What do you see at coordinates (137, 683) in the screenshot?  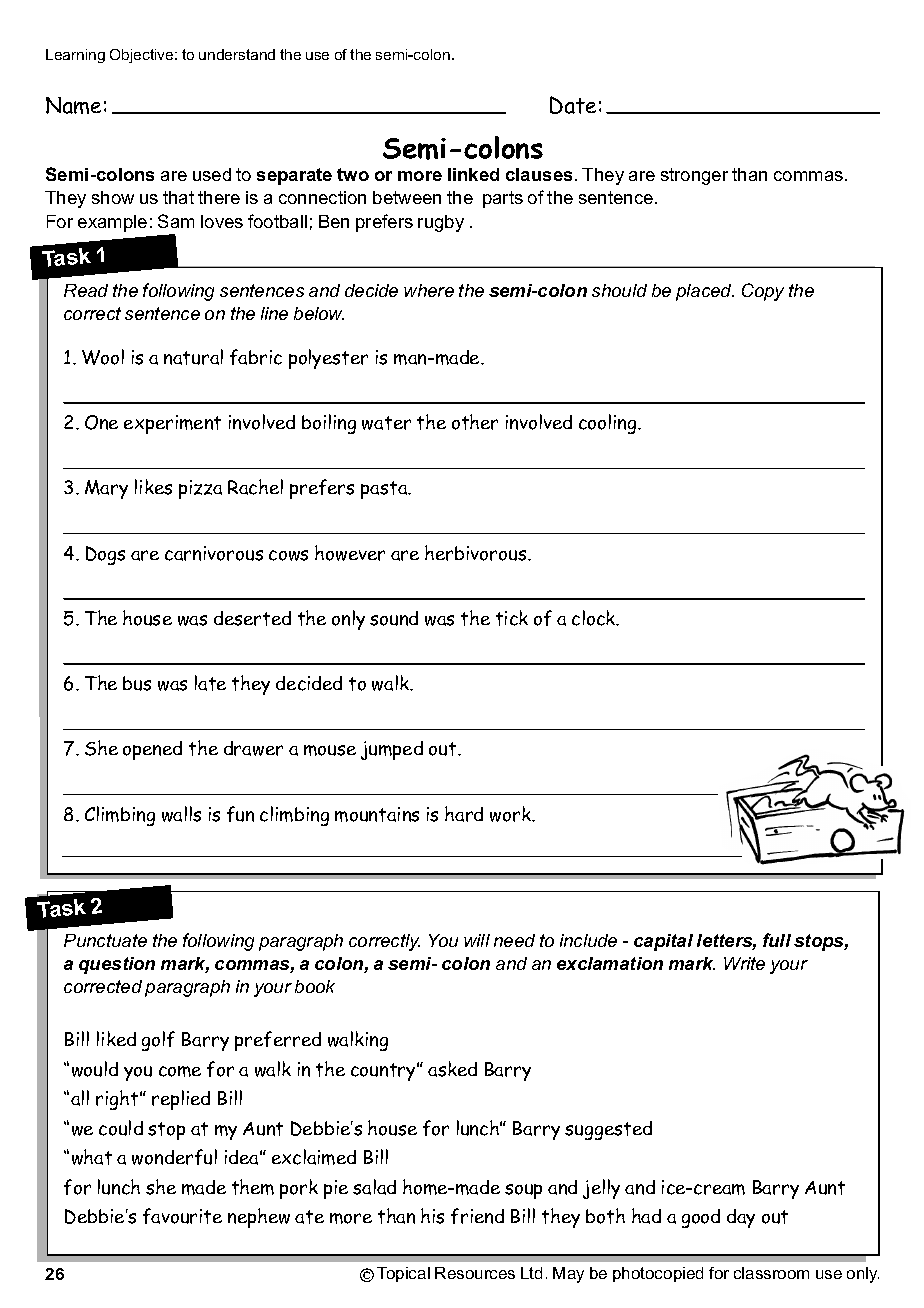 I see `bus` at bounding box center [137, 683].
